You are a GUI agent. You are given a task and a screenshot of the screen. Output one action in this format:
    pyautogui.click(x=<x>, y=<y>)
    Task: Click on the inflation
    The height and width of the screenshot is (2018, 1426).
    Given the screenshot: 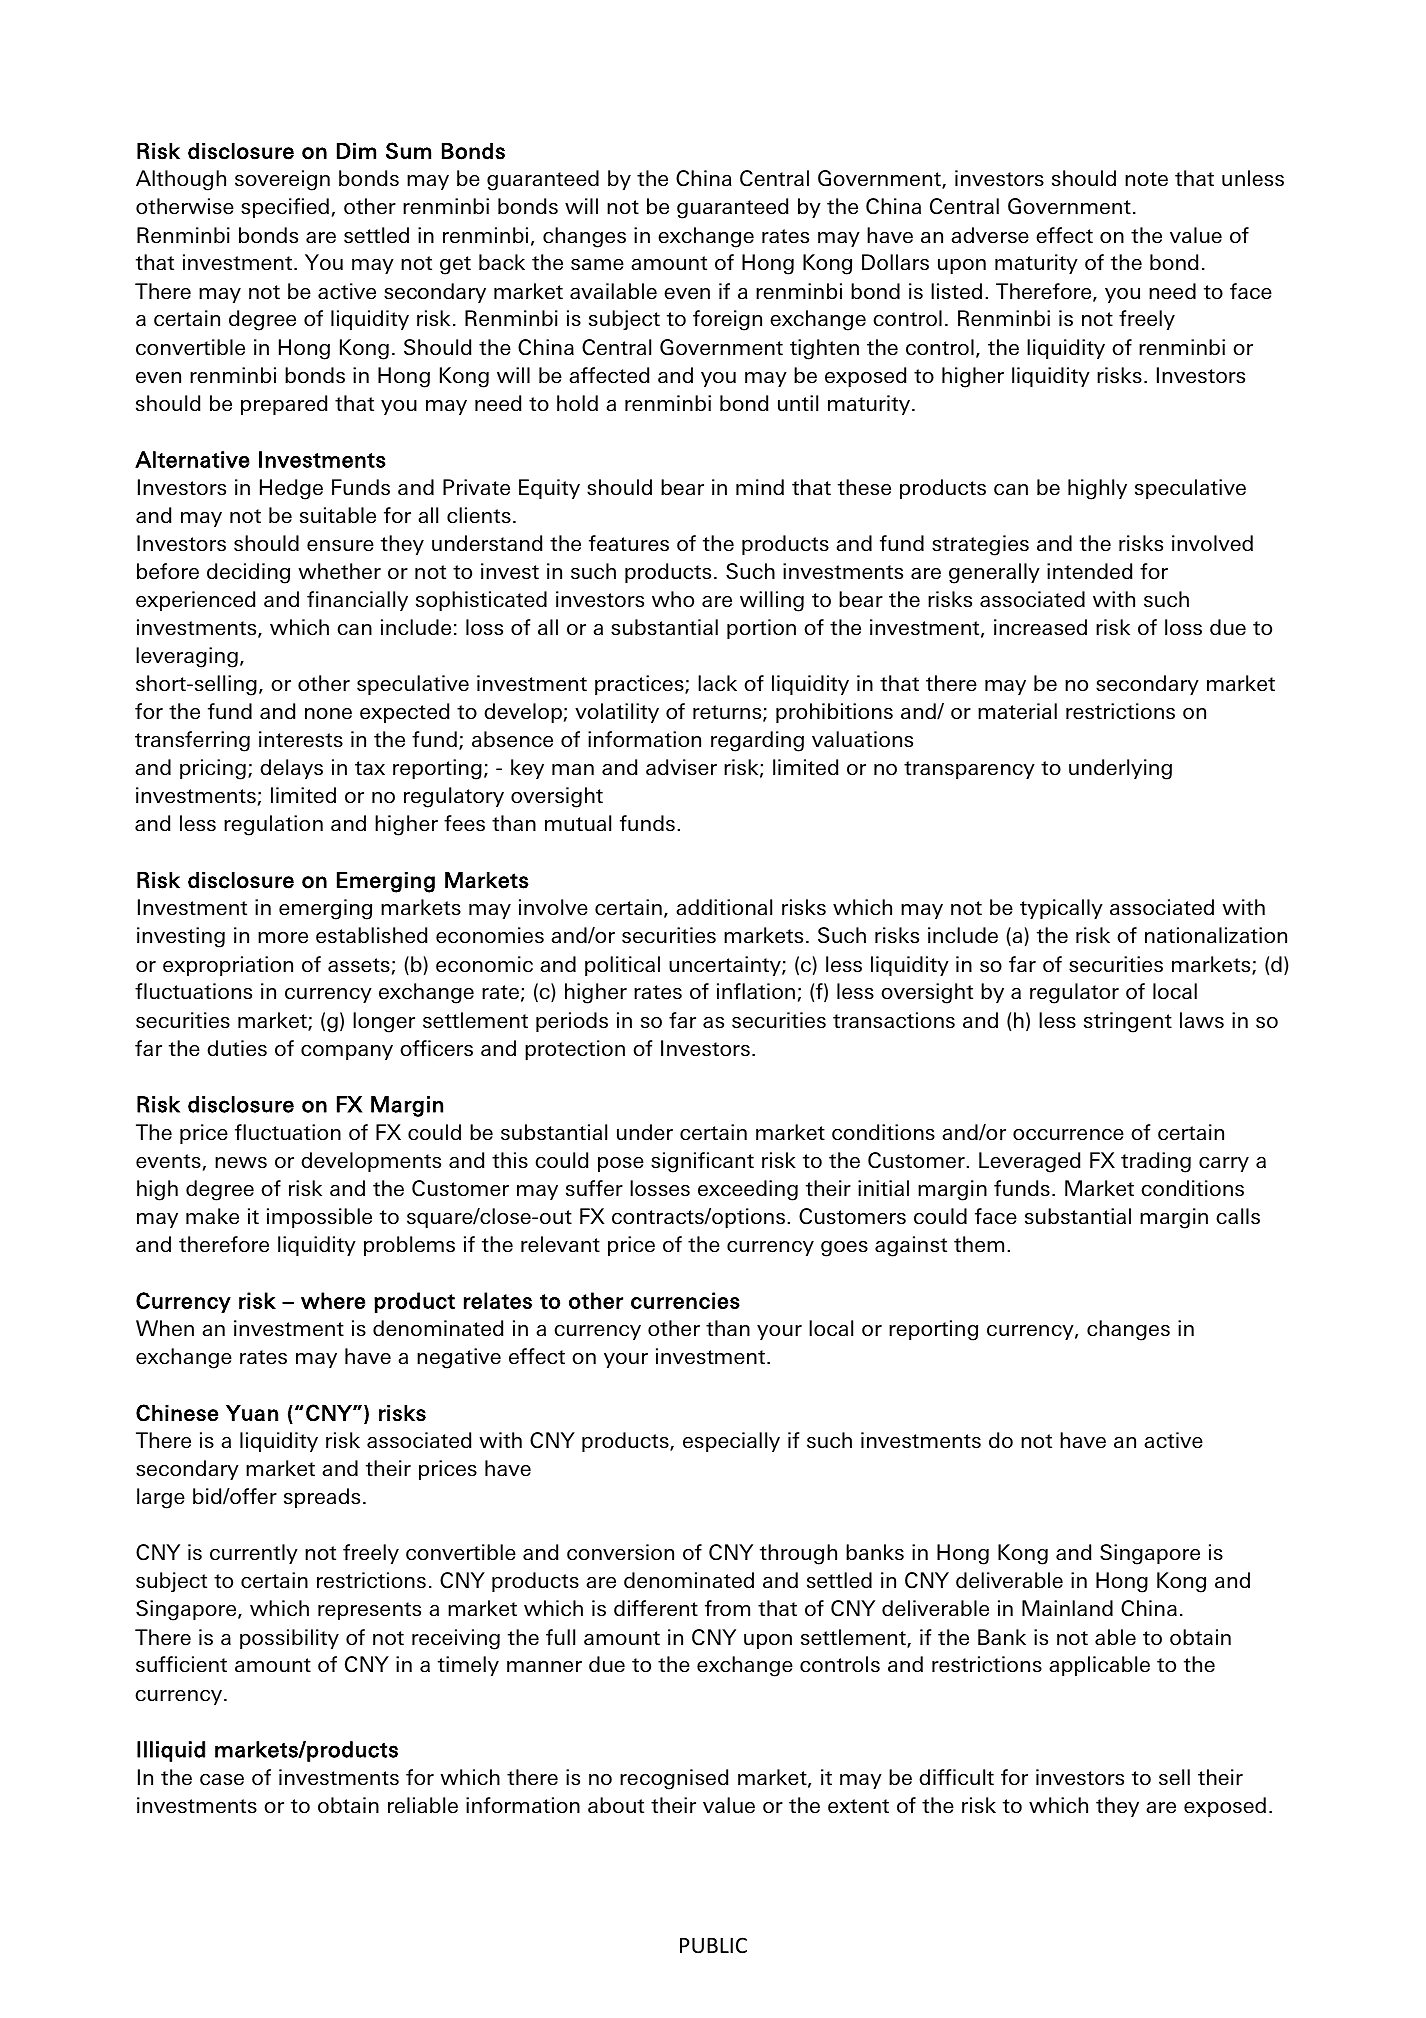 What is the action you would take?
    pyautogui.click(x=756, y=991)
